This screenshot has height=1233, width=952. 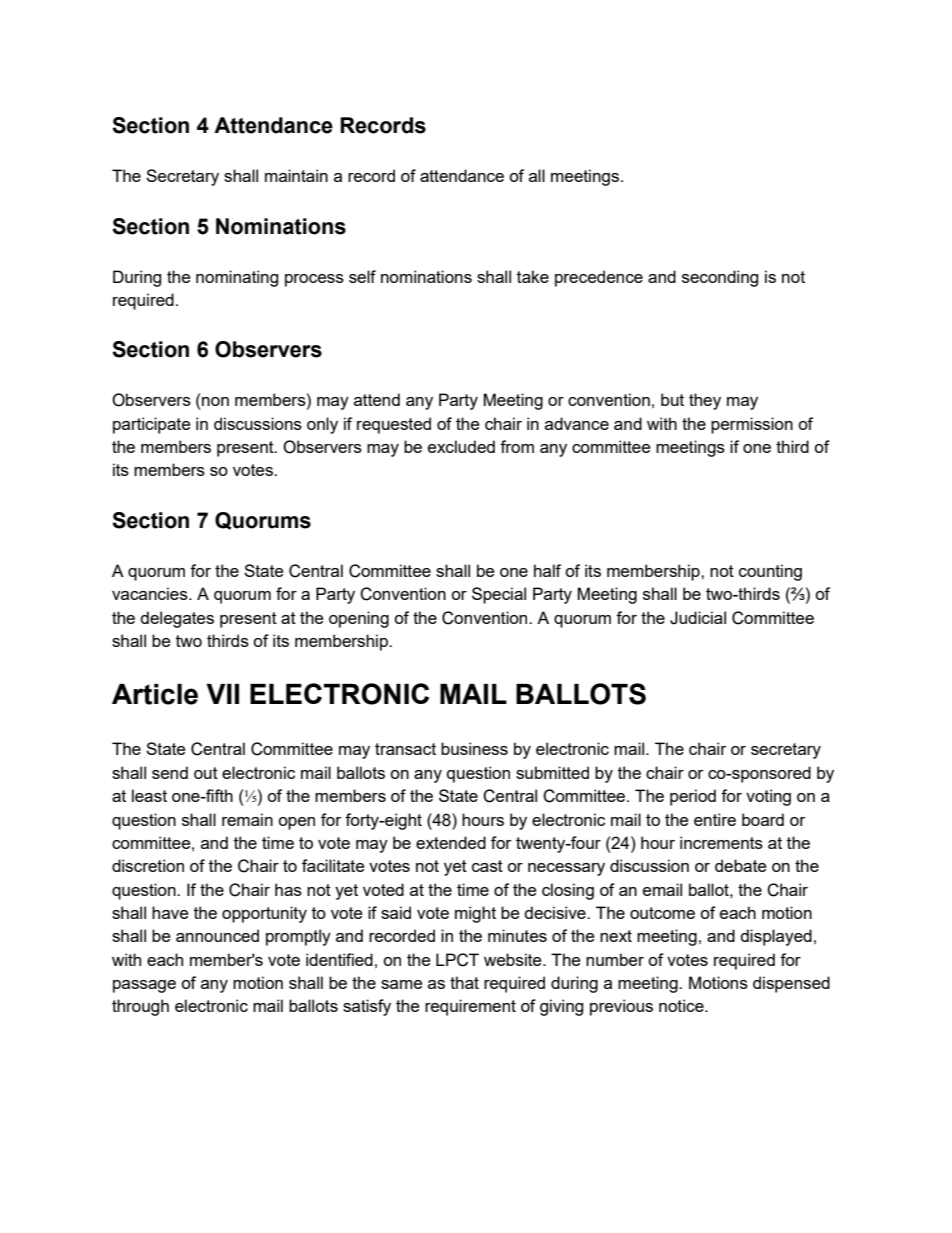 What do you see at coordinates (720, 278) in the screenshot?
I see `seconding` at bounding box center [720, 278].
